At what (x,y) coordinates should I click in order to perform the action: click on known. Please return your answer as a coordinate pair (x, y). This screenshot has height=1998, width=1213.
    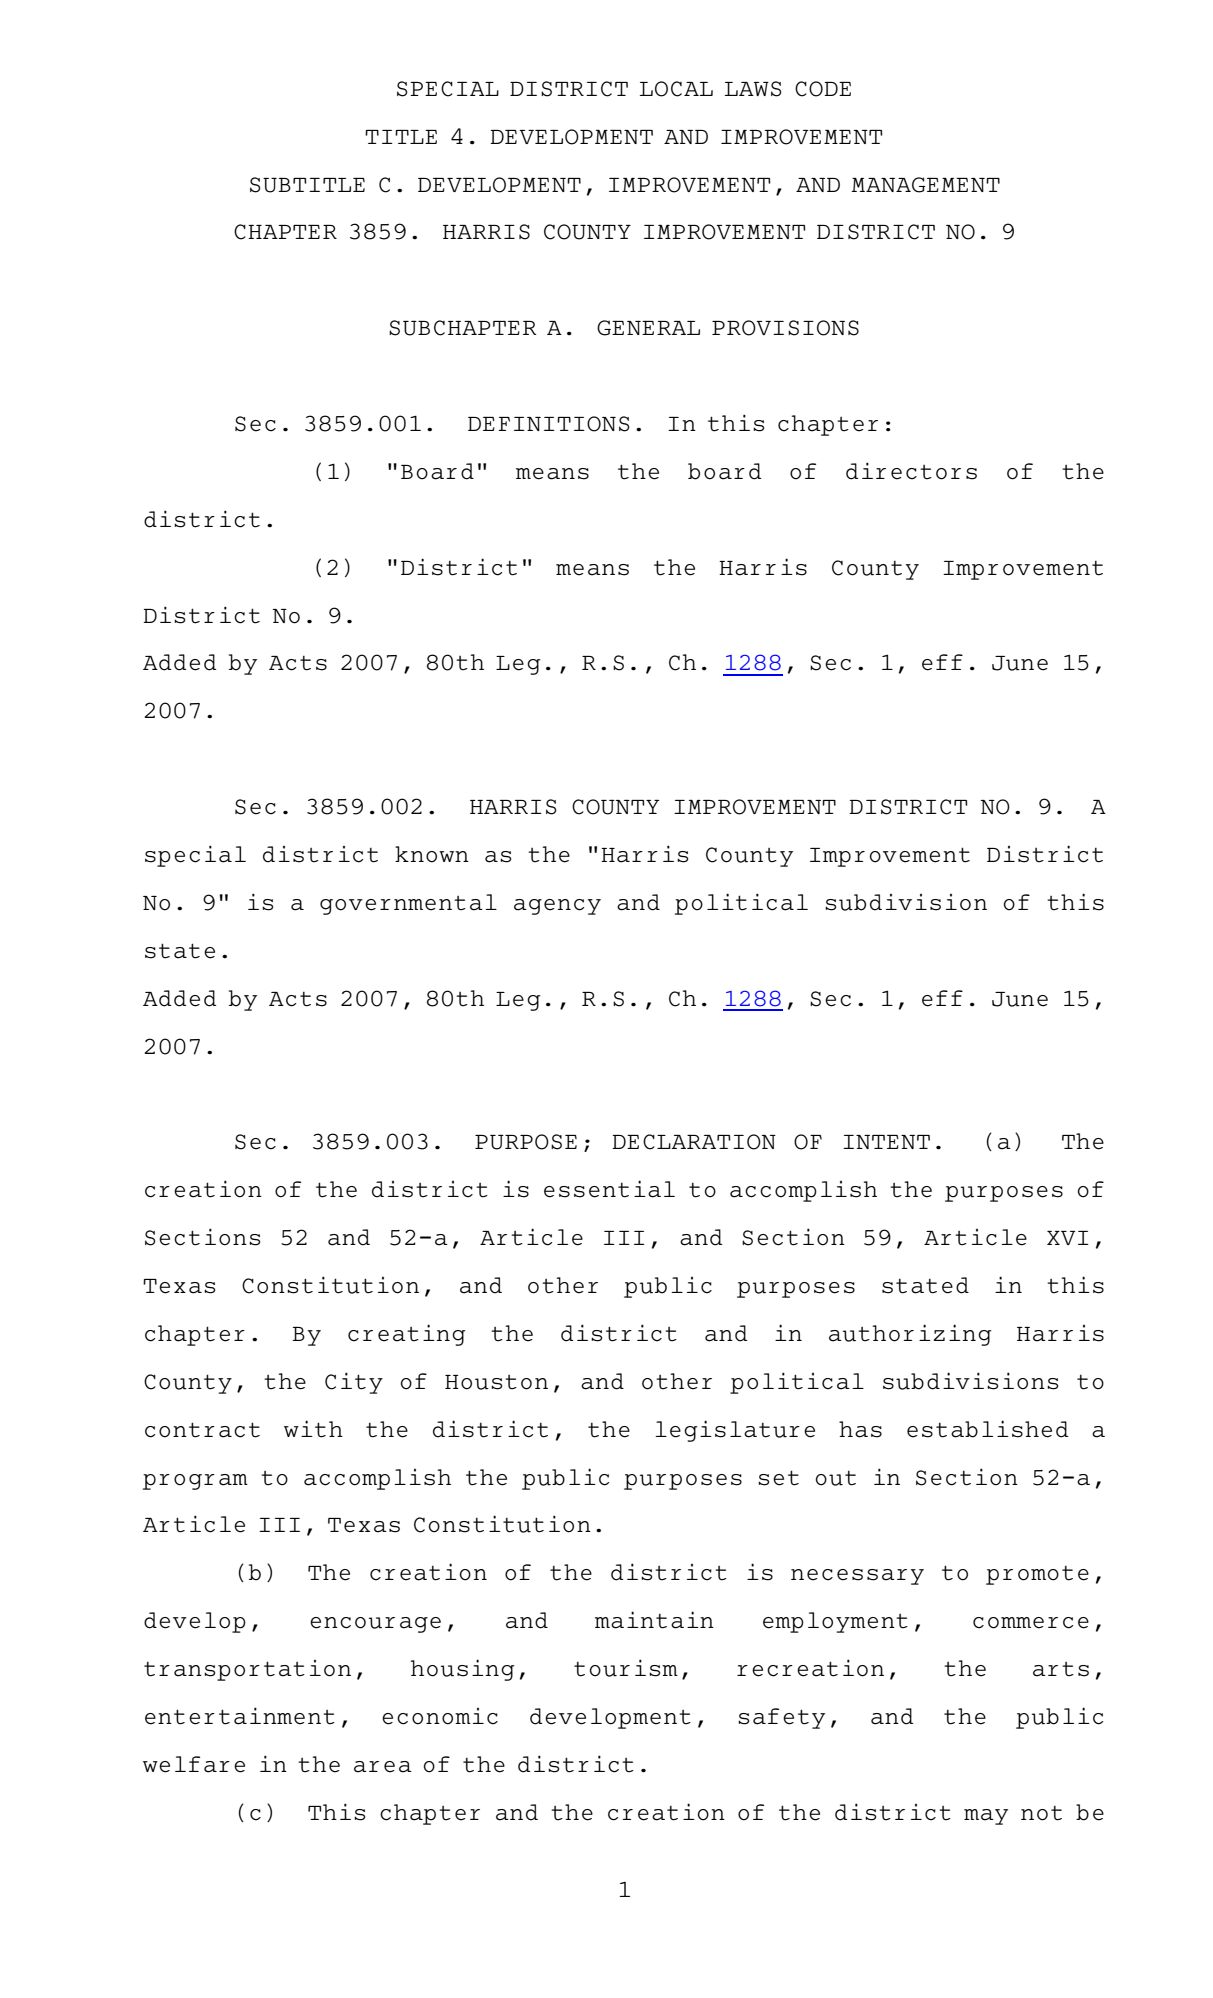
    Looking at the image, I should click on (432, 854).
